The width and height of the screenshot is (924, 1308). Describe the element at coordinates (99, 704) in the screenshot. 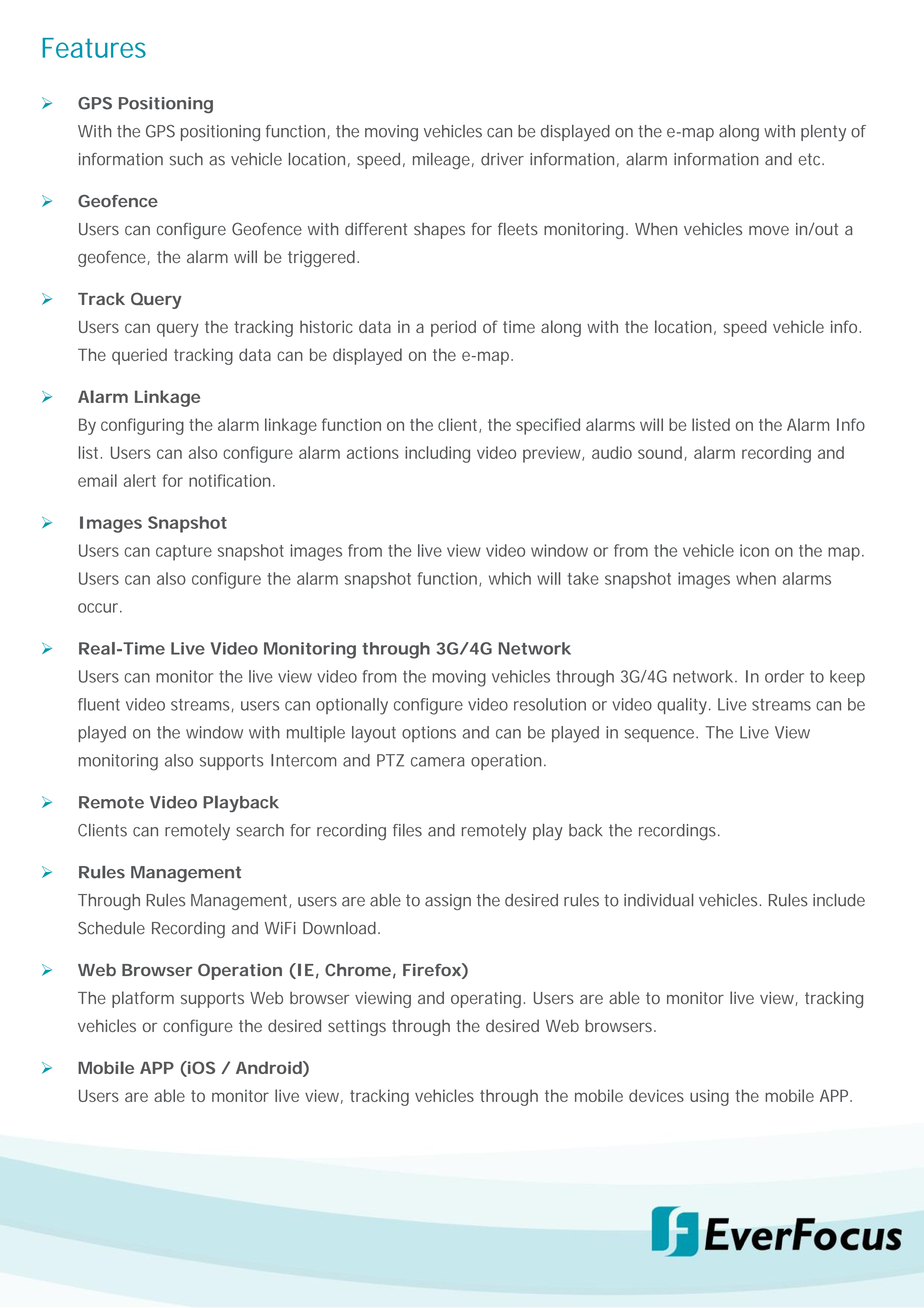

I see `fluent` at that location.
